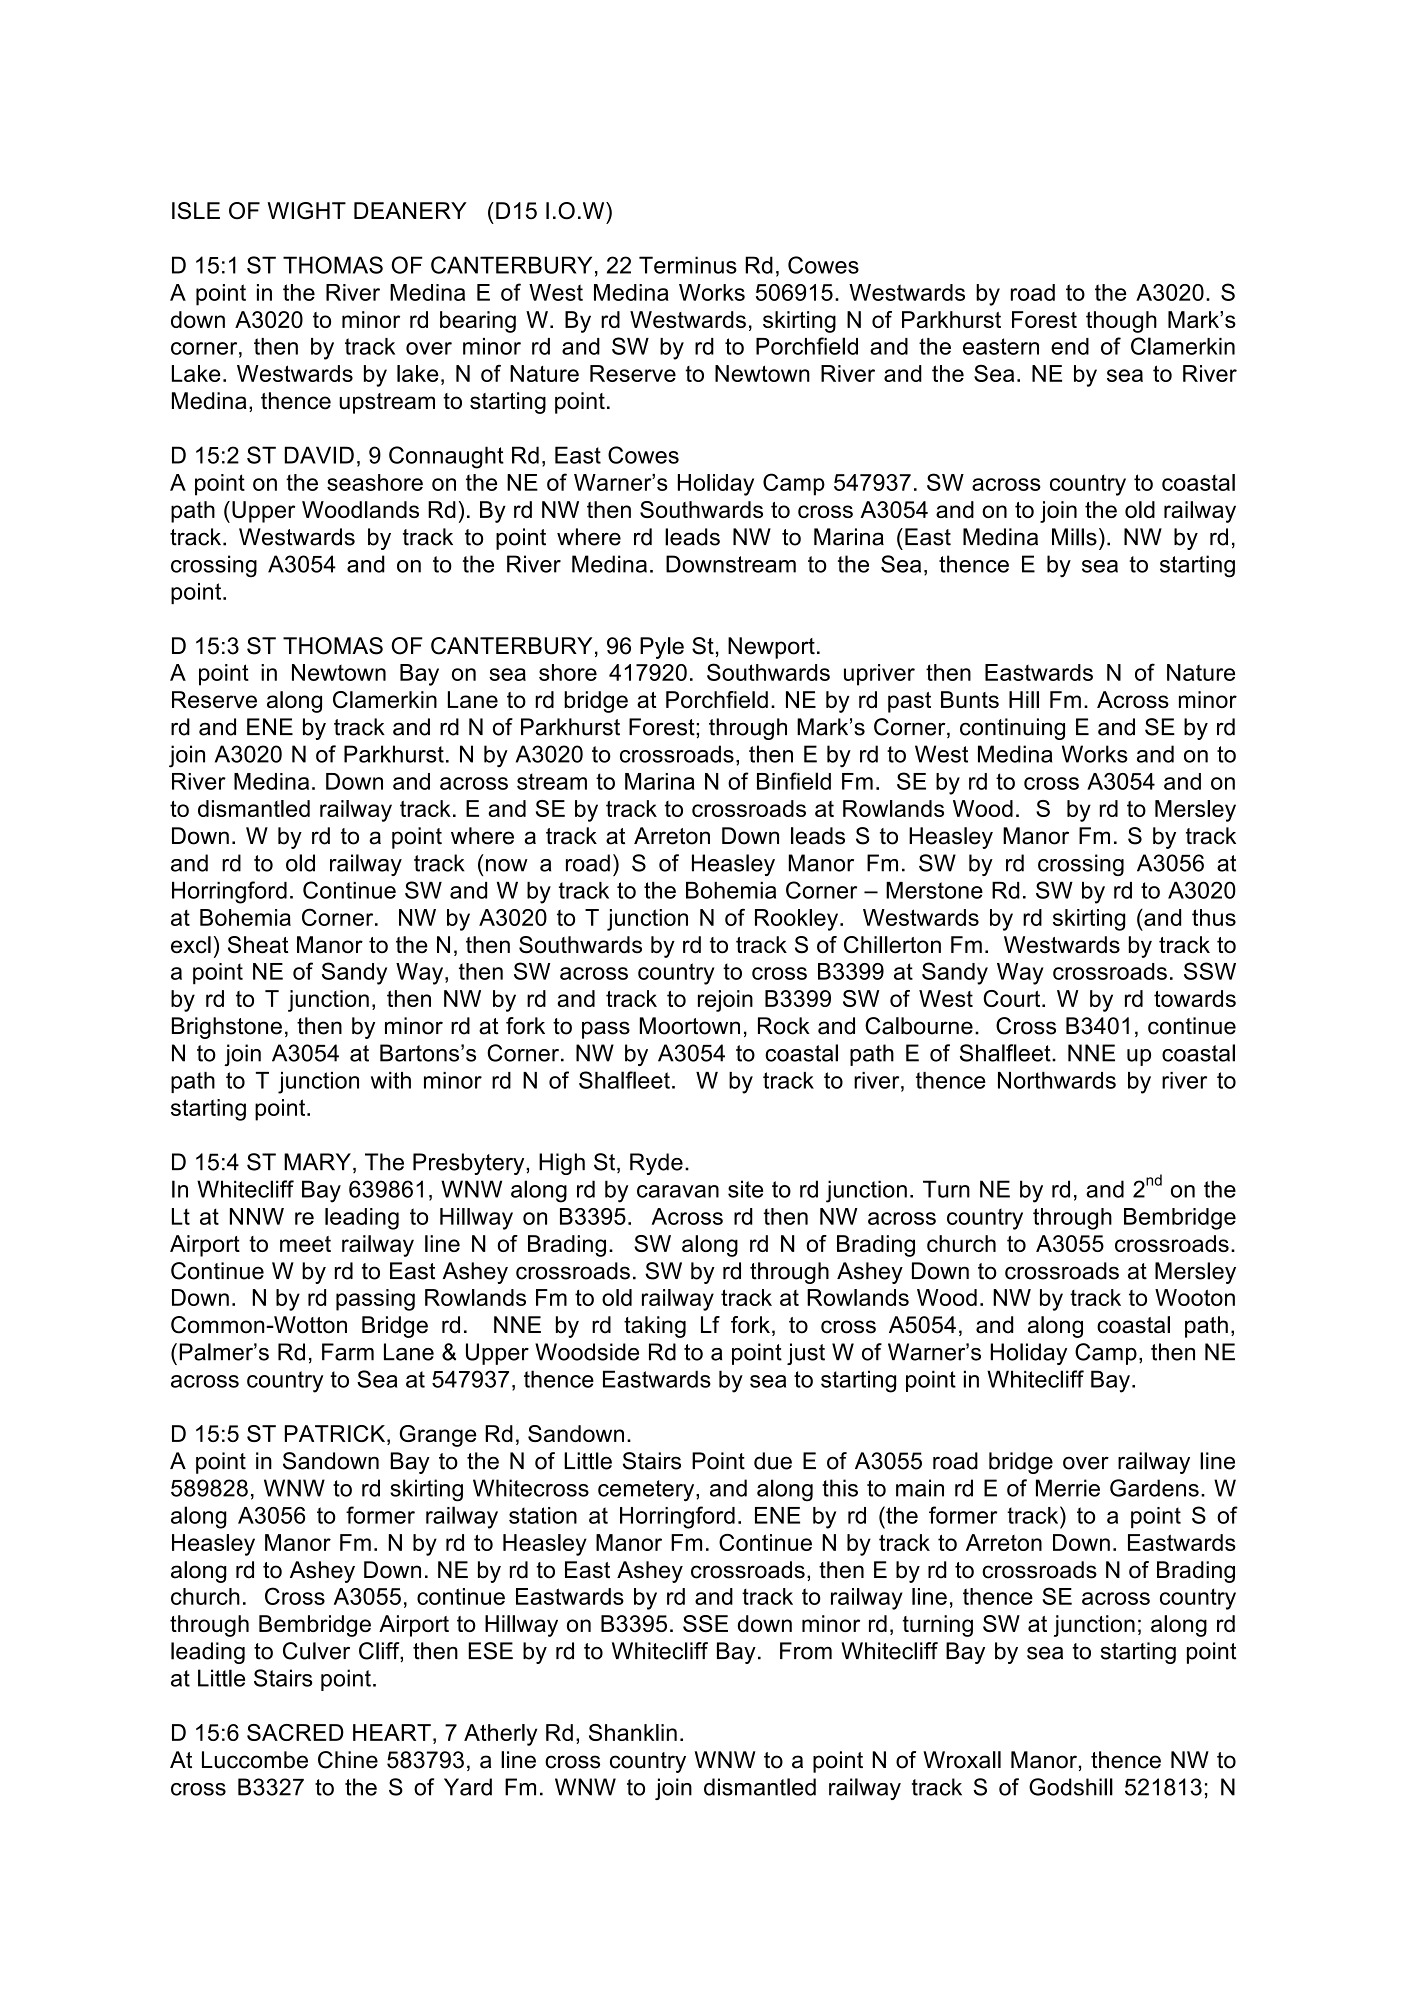  I want to click on Farm, so click(348, 1352).
